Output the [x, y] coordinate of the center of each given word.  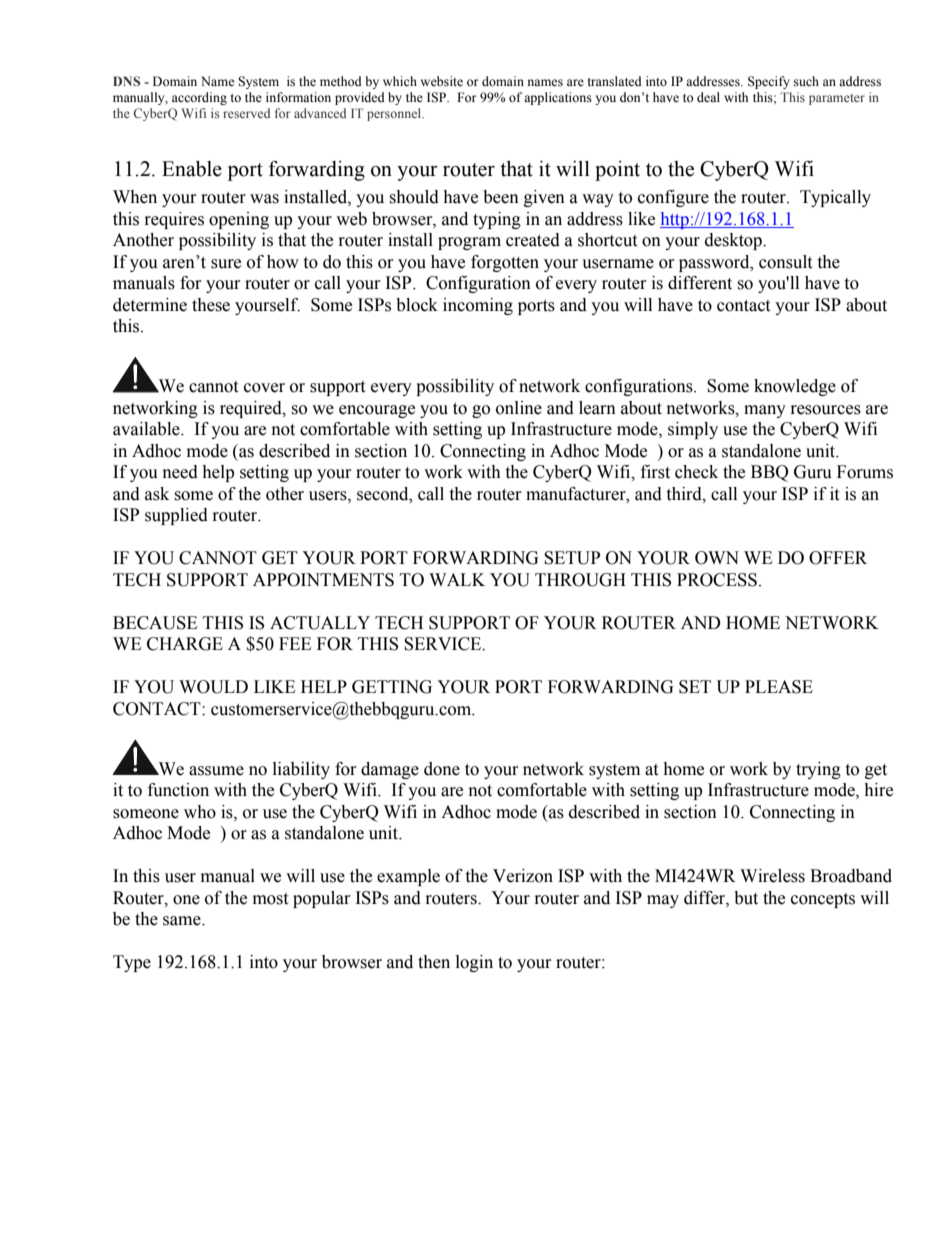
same [183, 921]
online [519, 408]
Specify [769, 82]
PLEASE [779, 687]
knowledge [795, 387]
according [199, 98]
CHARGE [185, 644]
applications [558, 98]
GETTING [392, 687]
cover [264, 388]
